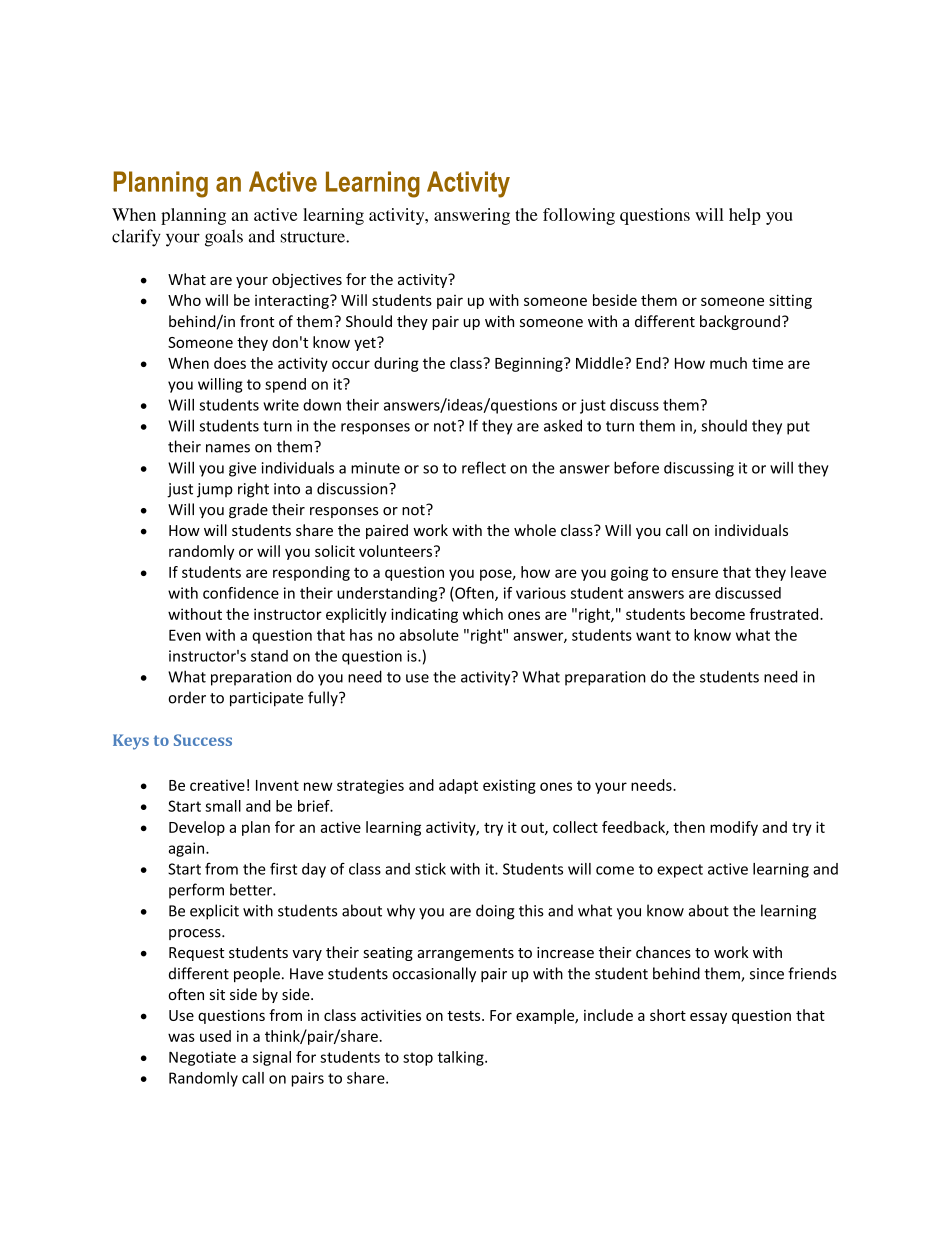 This screenshot has height=1233, width=952. I want to click on used, so click(215, 1036).
